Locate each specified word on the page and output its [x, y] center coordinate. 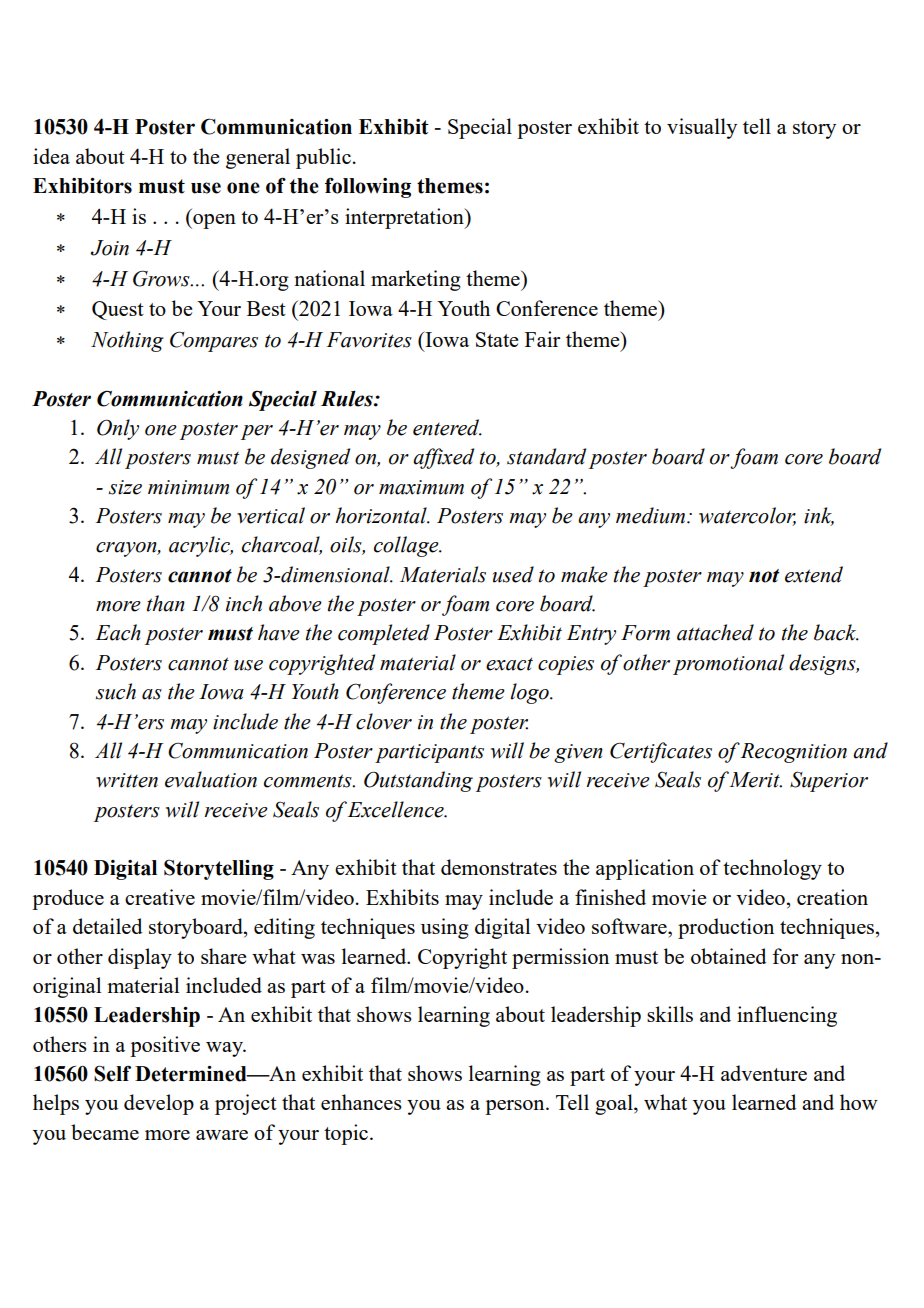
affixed [443, 458]
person [516, 1107]
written [127, 780]
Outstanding [418, 781]
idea [51, 156]
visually [702, 128]
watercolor [747, 516]
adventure [764, 1073]
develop [159, 1104]
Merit [755, 780]
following [368, 187]
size [125, 487]
